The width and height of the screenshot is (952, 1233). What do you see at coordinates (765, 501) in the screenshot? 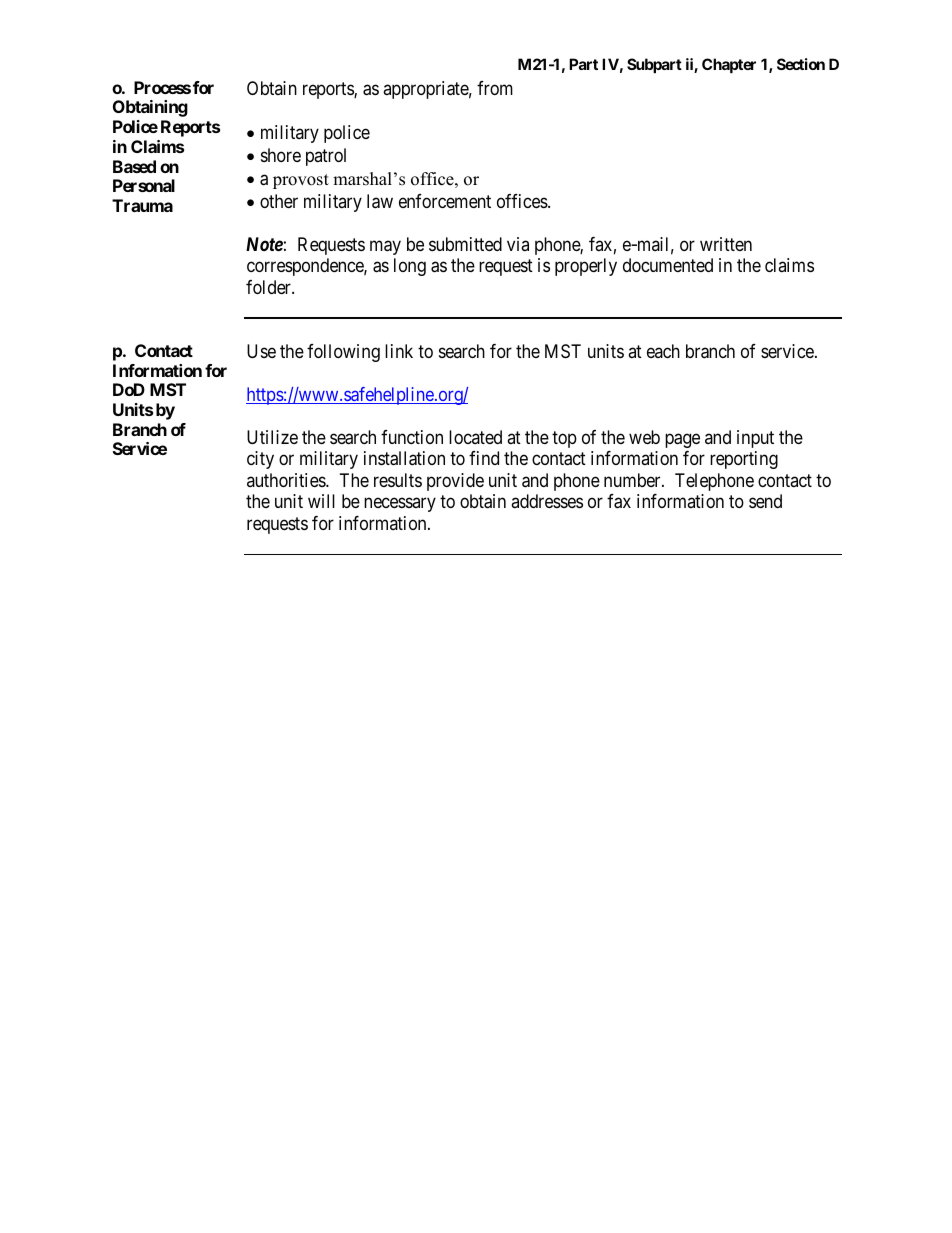
I see `send` at bounding box center [765, 501].
